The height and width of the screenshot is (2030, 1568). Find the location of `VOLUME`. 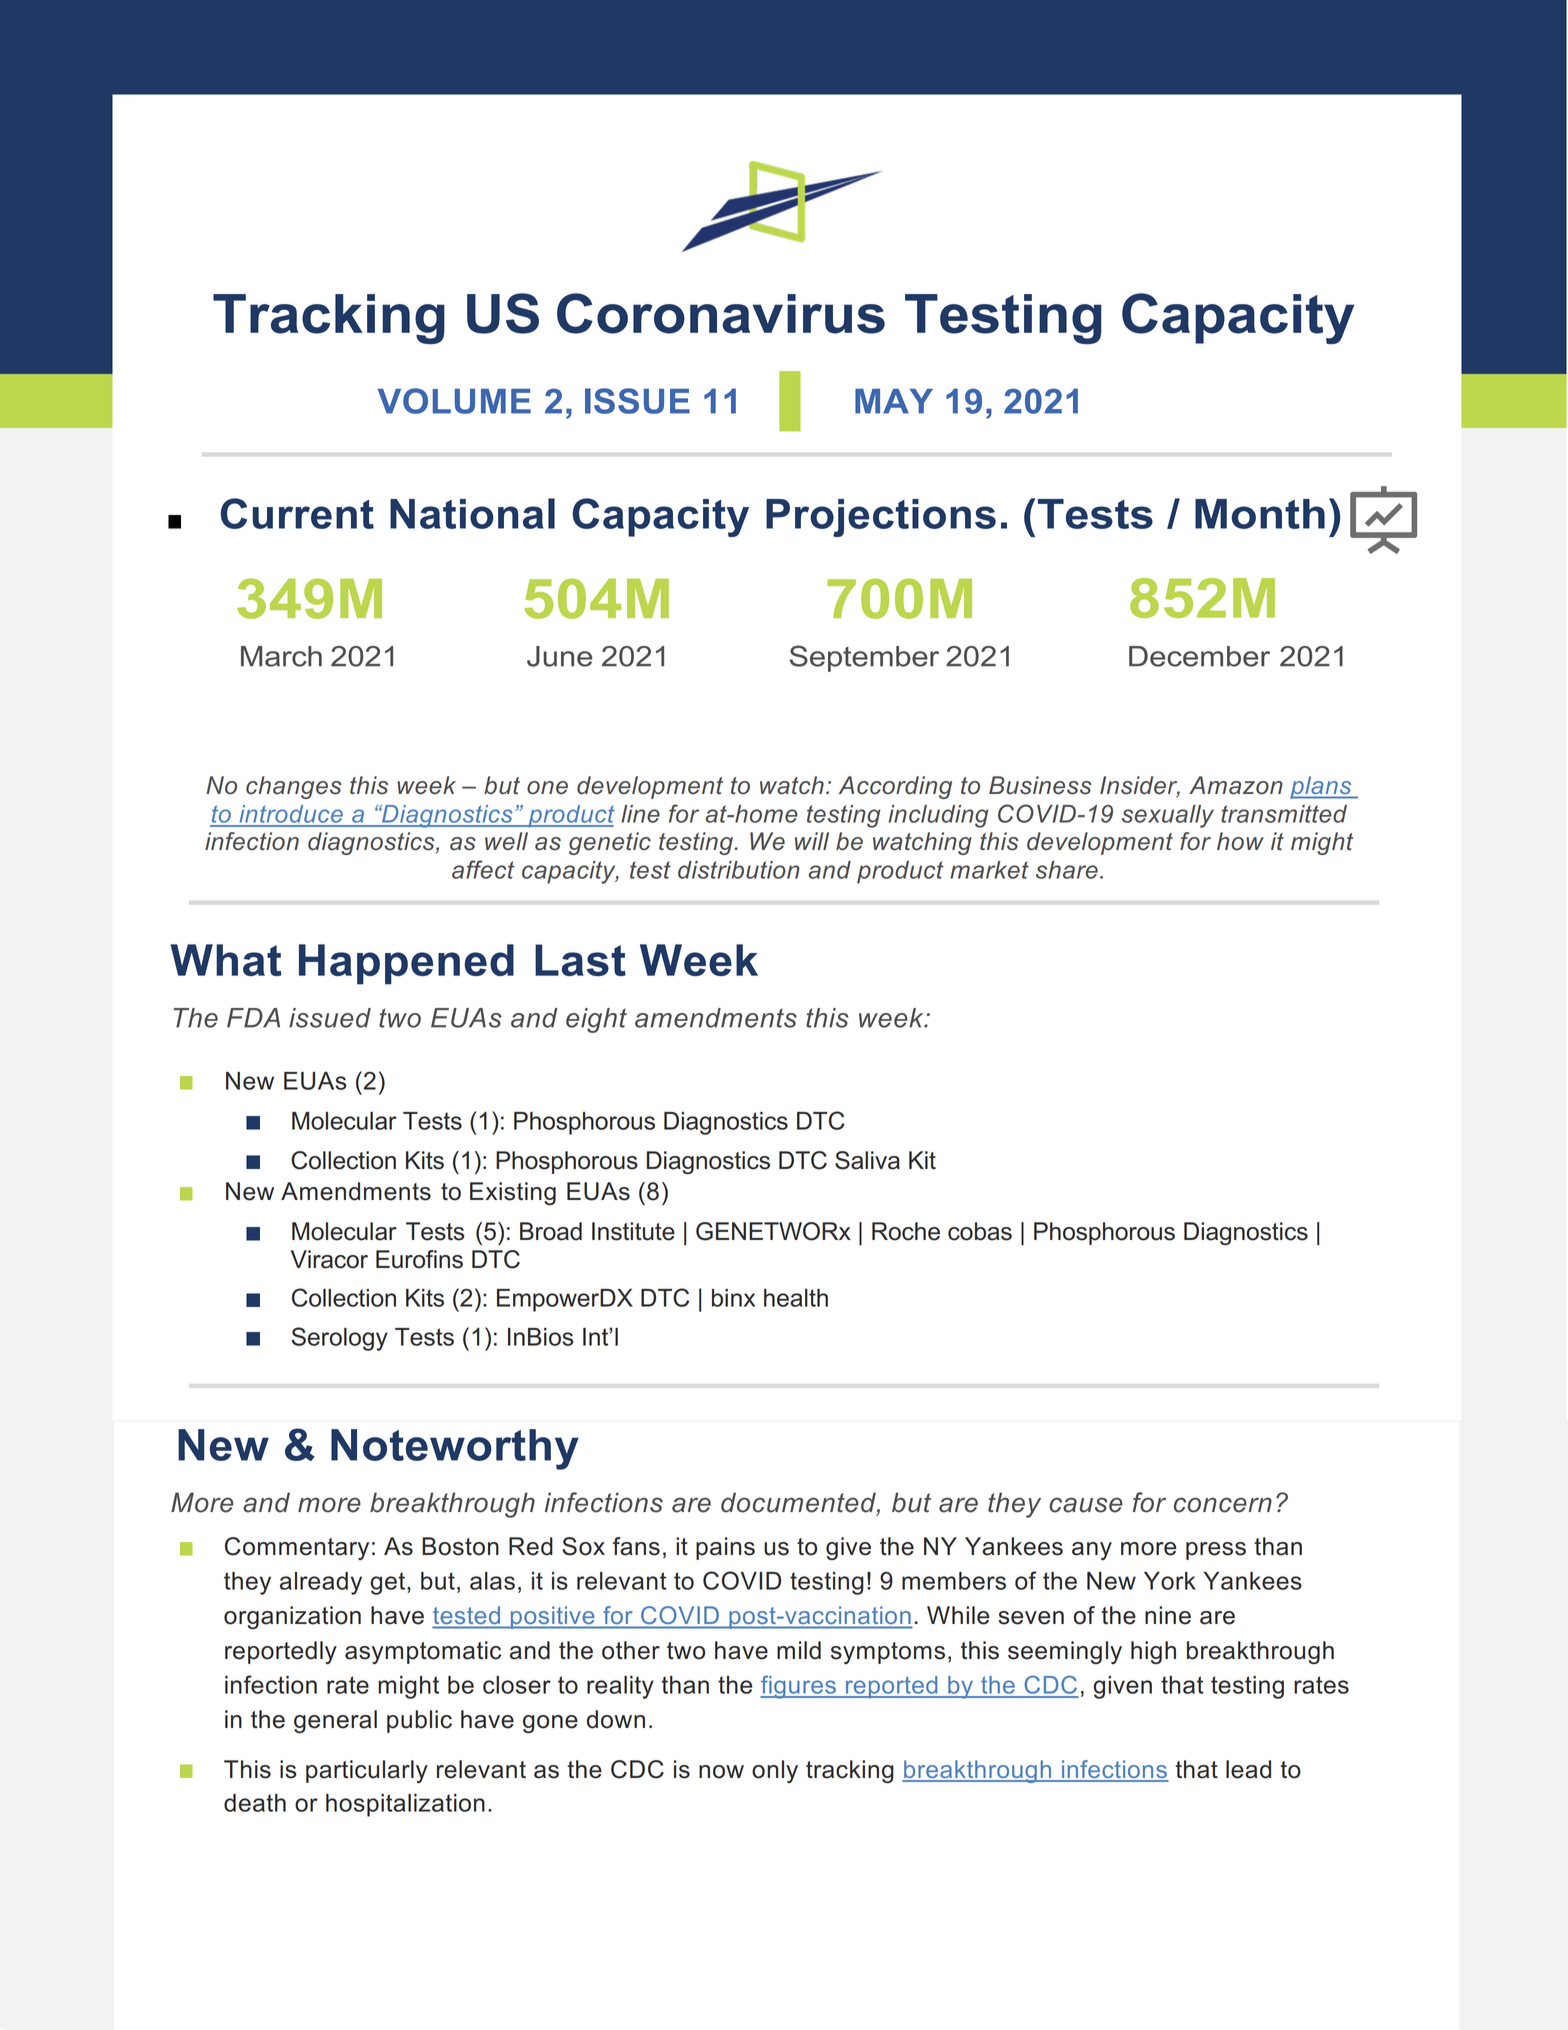

VOLUME is located at coordinates (454, 401).
